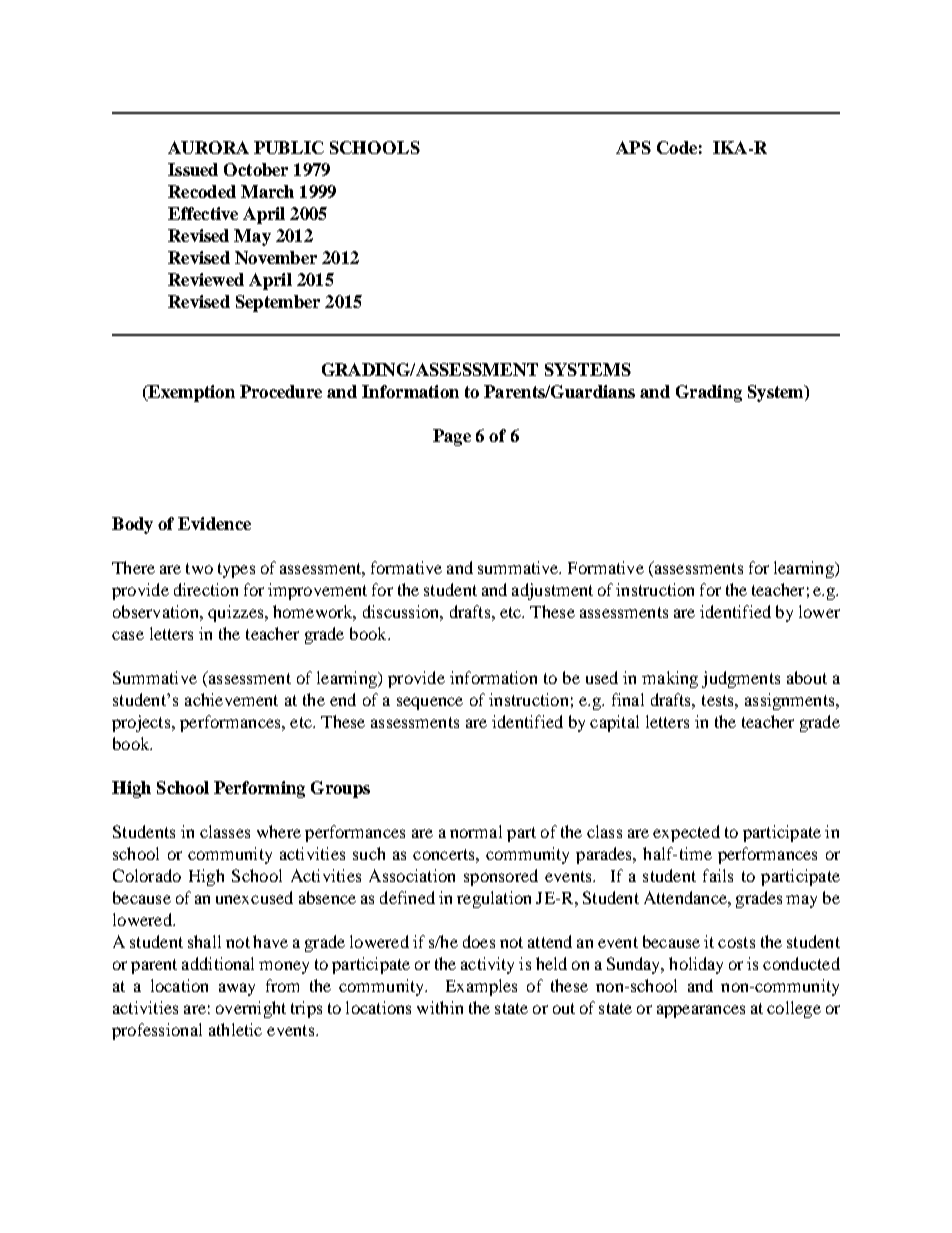  What do you see at coordinates (741, 679) in the document?
I see `judgments` at bounding box center [741, 679].
